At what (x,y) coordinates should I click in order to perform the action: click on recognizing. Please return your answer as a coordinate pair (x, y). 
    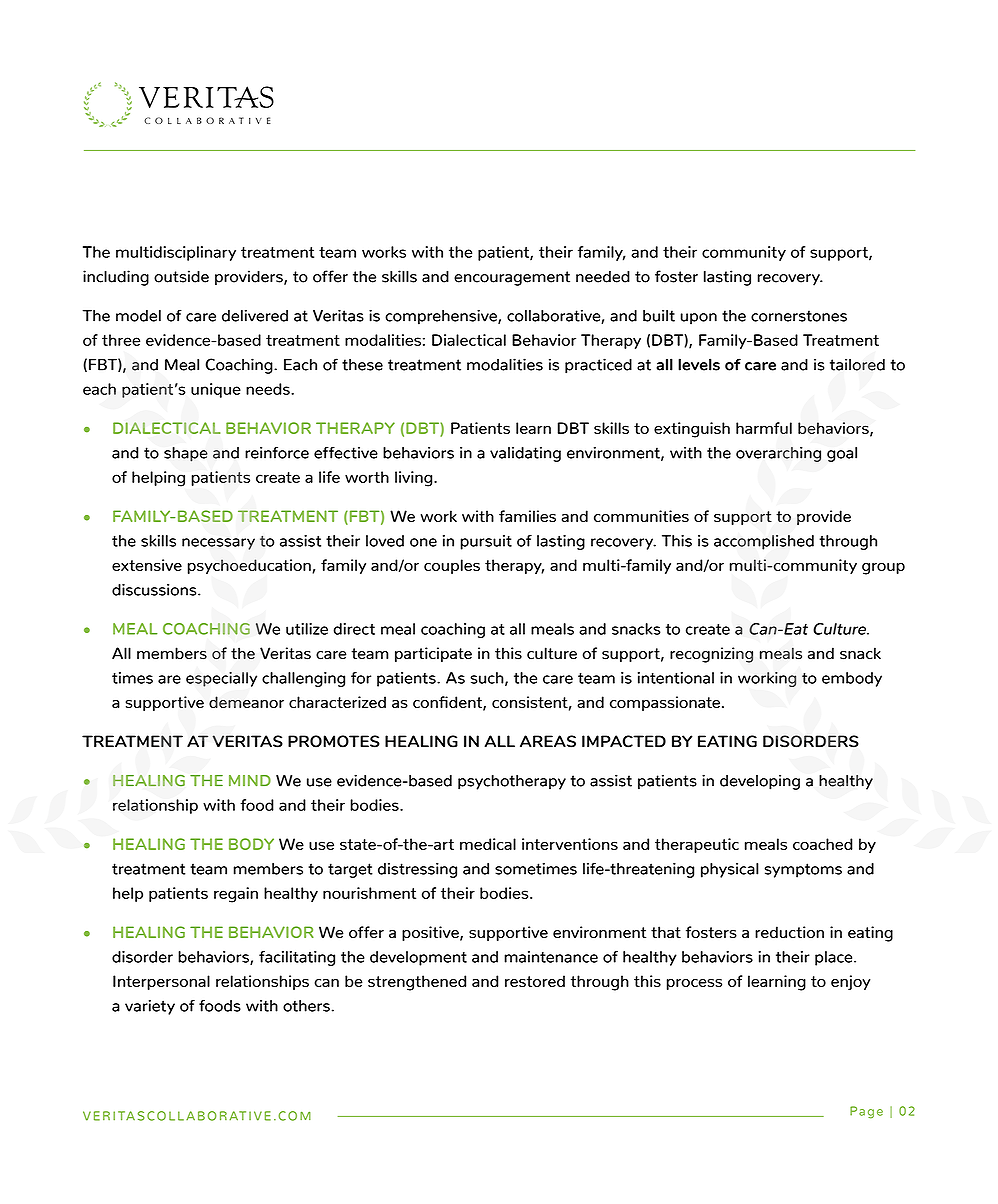
    Looking at the image, I should click on (711, 655).
